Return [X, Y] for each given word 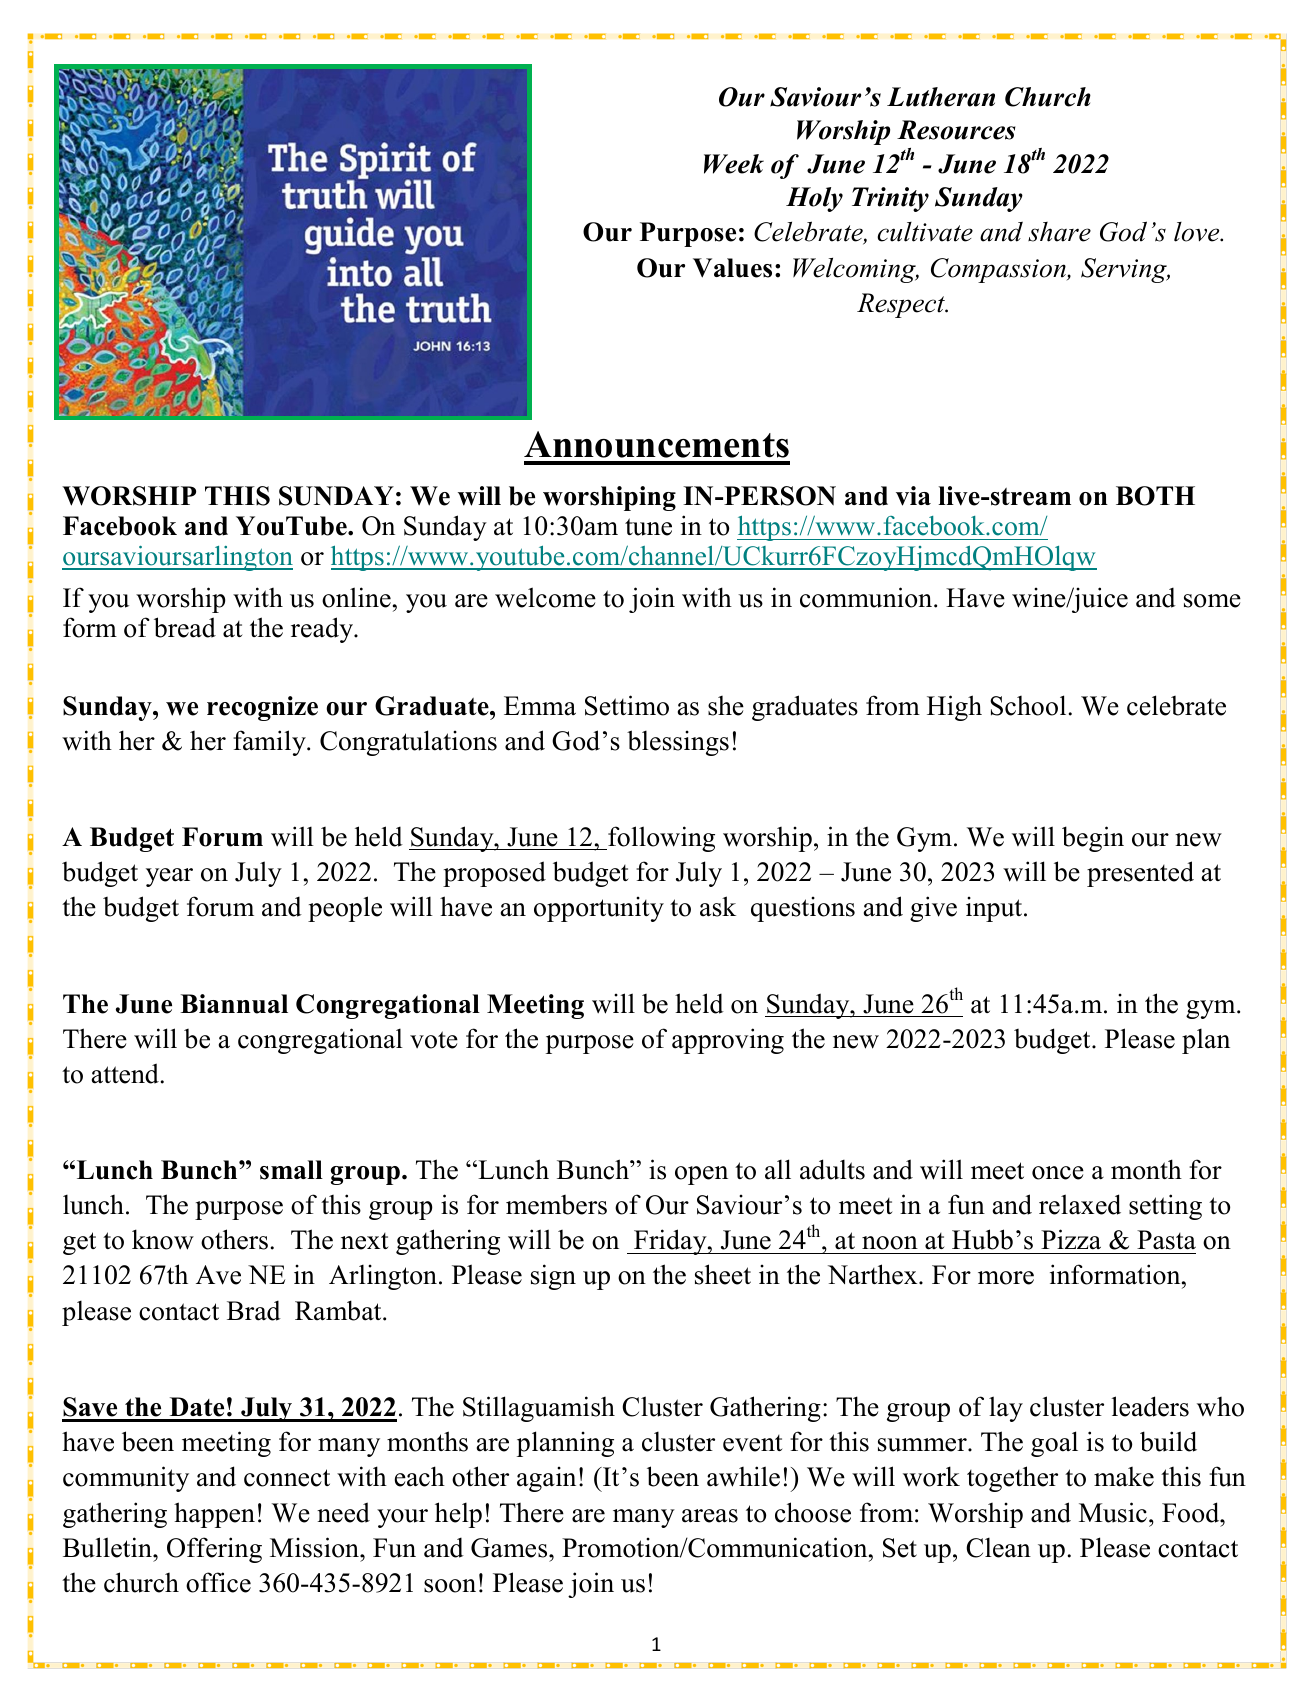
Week [734, 164]
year [169, 877]
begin [1093, 839]
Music [1113, 1512]
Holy [814, 199]
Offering [214, 1550]
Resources [956, 130]
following [660, 839]
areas [710, 1516]
